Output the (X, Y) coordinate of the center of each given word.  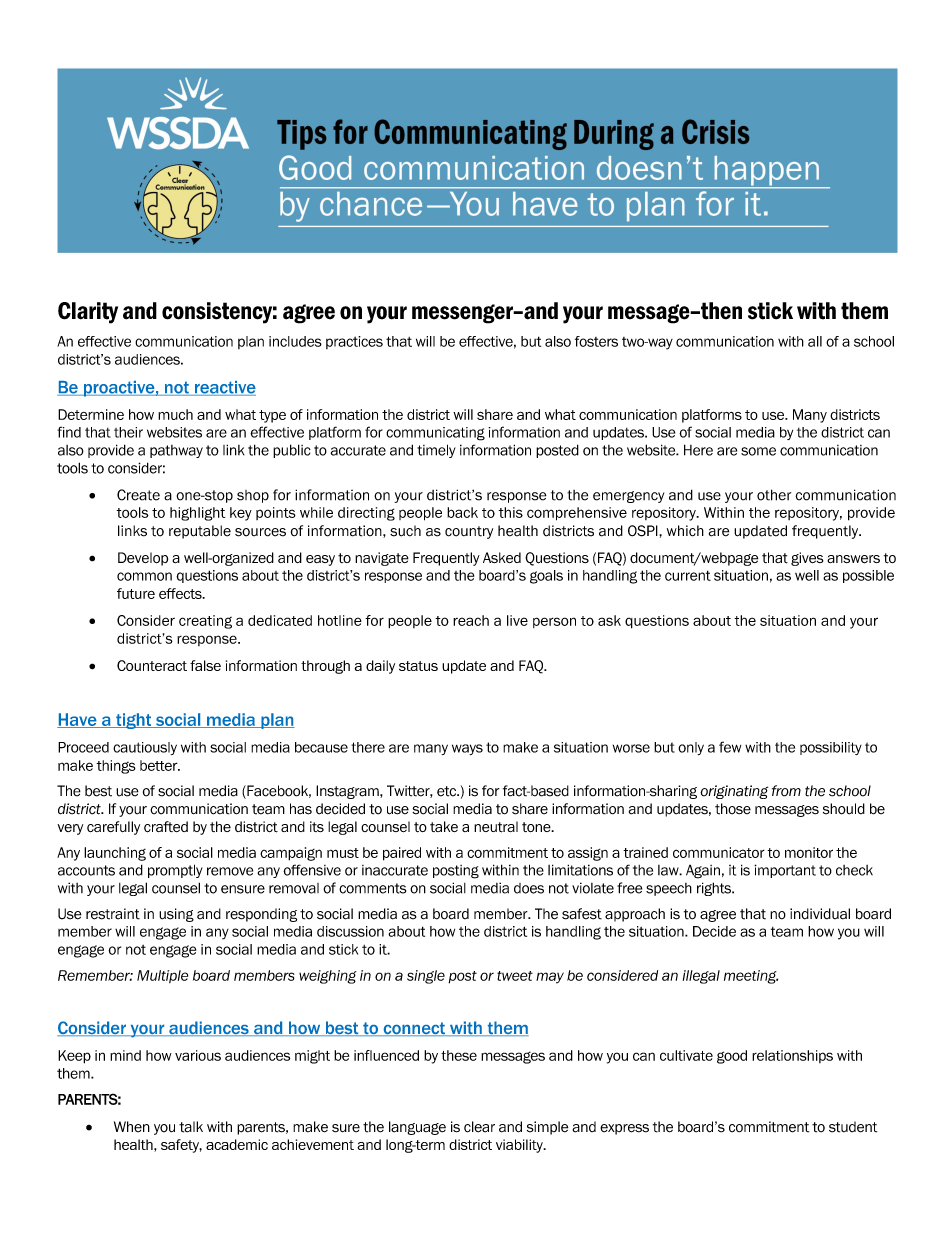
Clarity (88, 313)
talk (191, 1127)
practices (354, 342)
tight (134, 721)
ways (467, 749)
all (815, 341)
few (730, 747)
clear (479, 1127)
